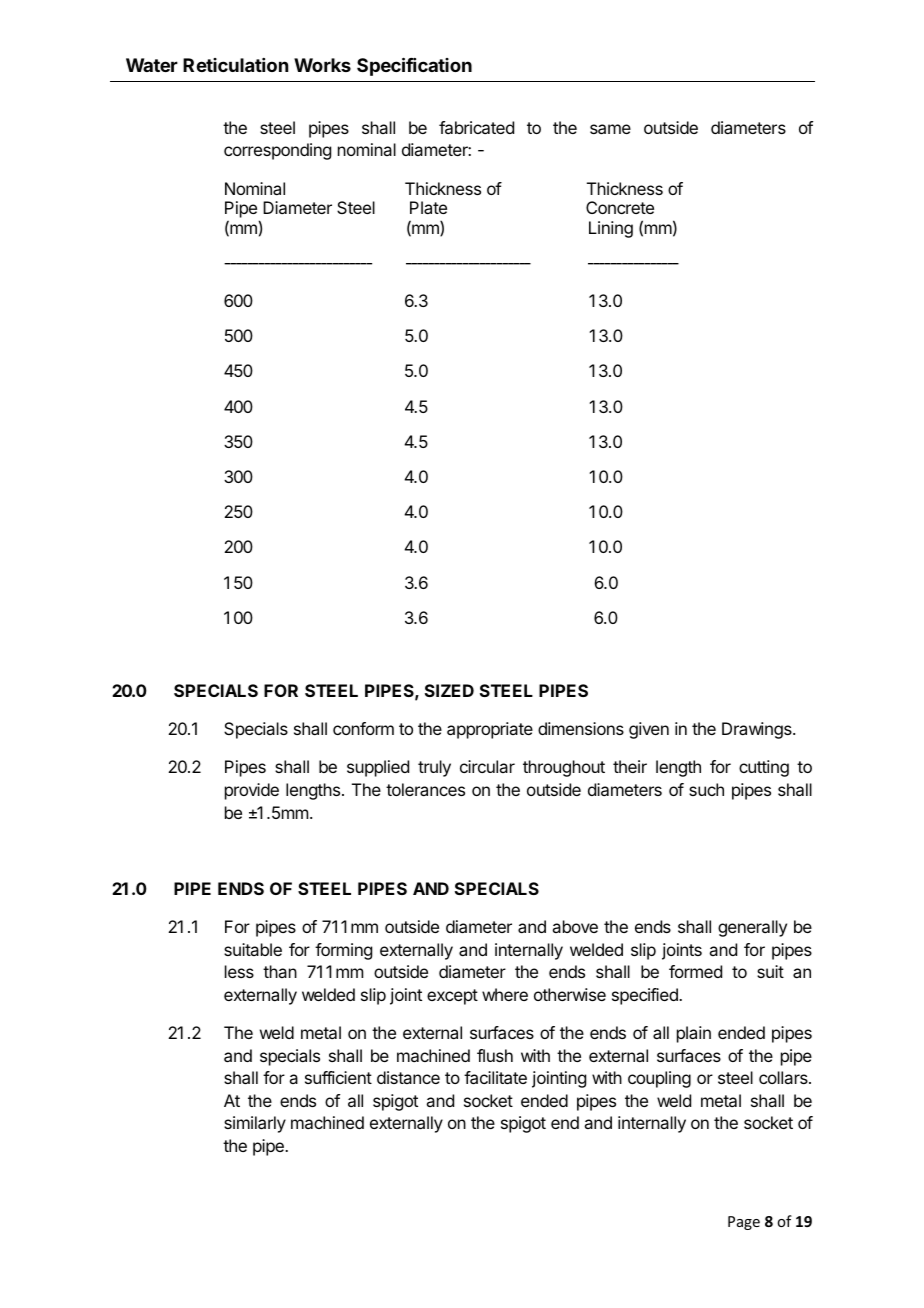 The width and height of the screenshot is (924, 1308). What do you see at coordinates (752, 928) in the screenshot?
I see `generally` at bounding box center [752, 928].
